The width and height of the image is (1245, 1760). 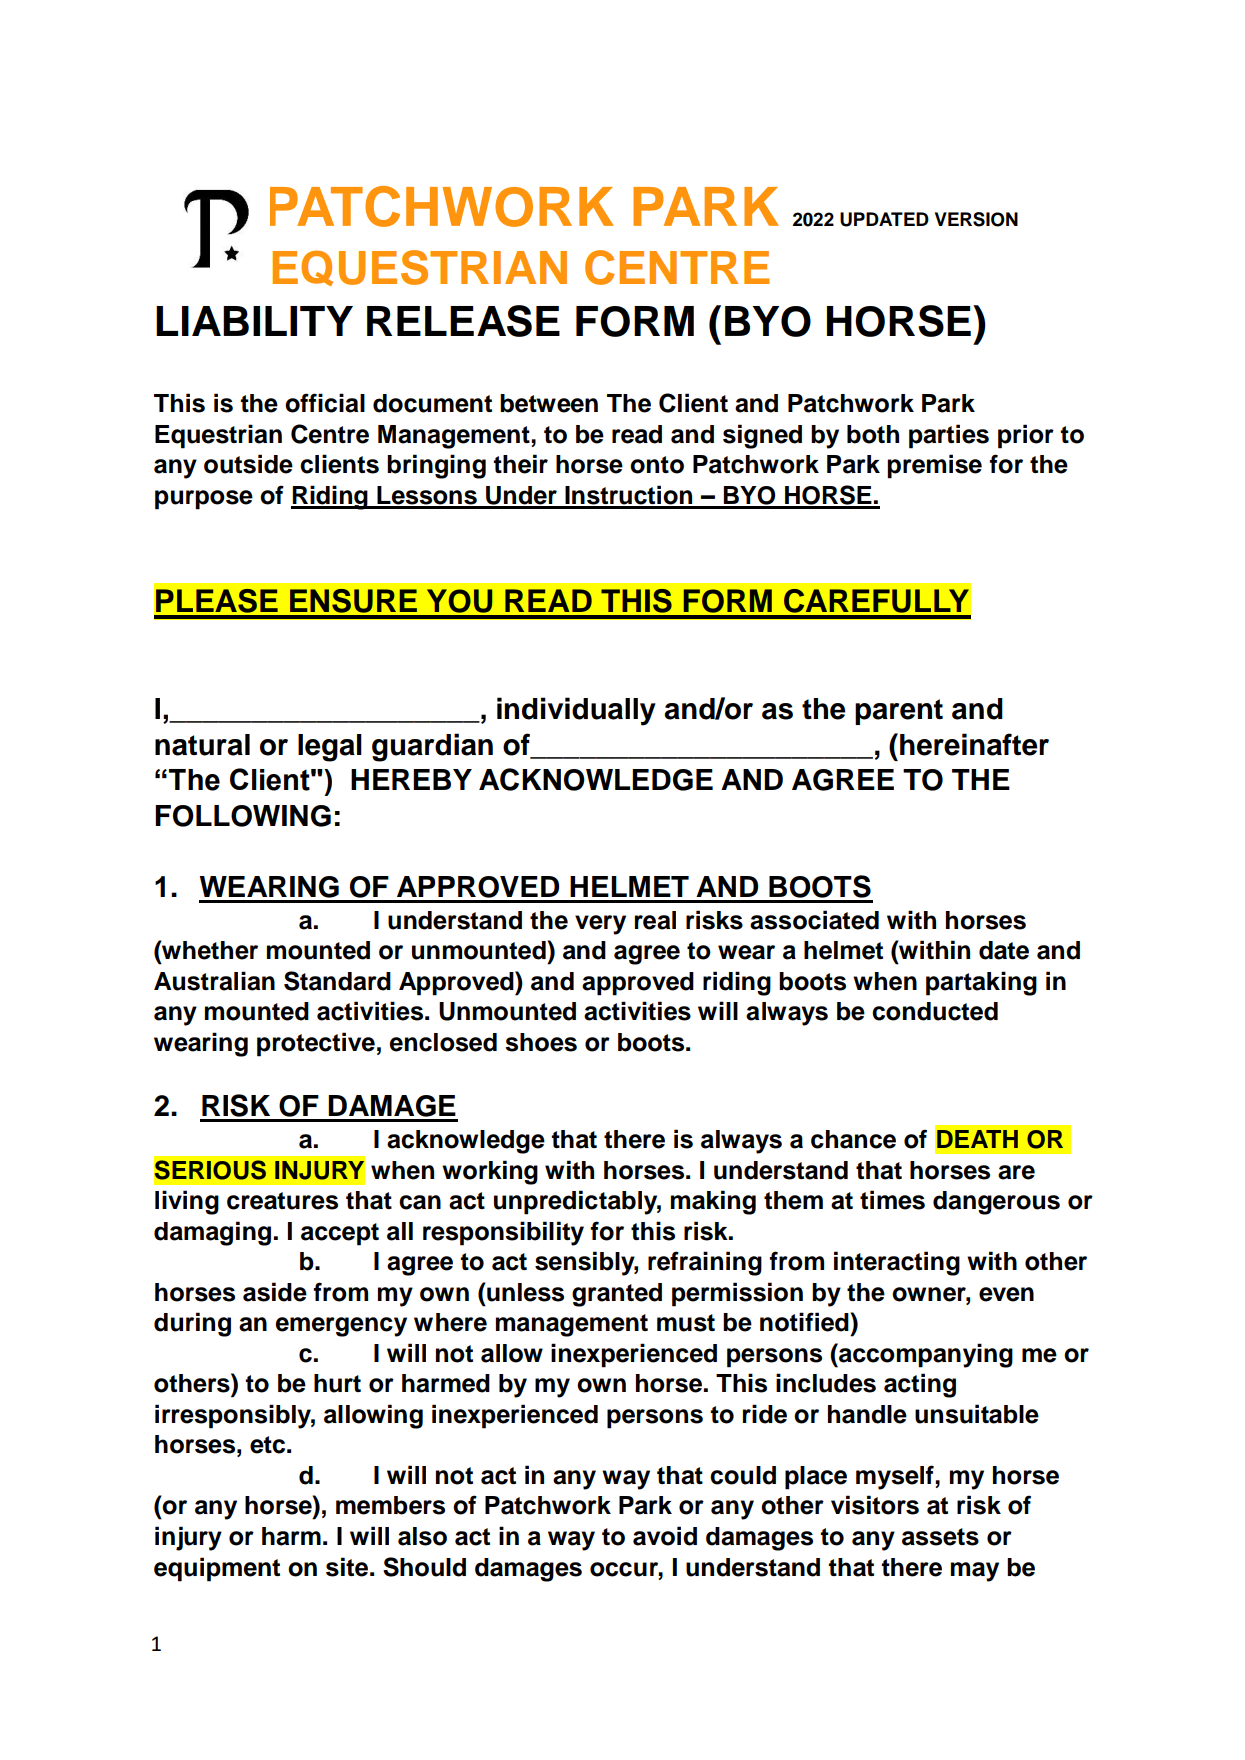 I want to click on RELEASE, so click(x=463, y=321).
